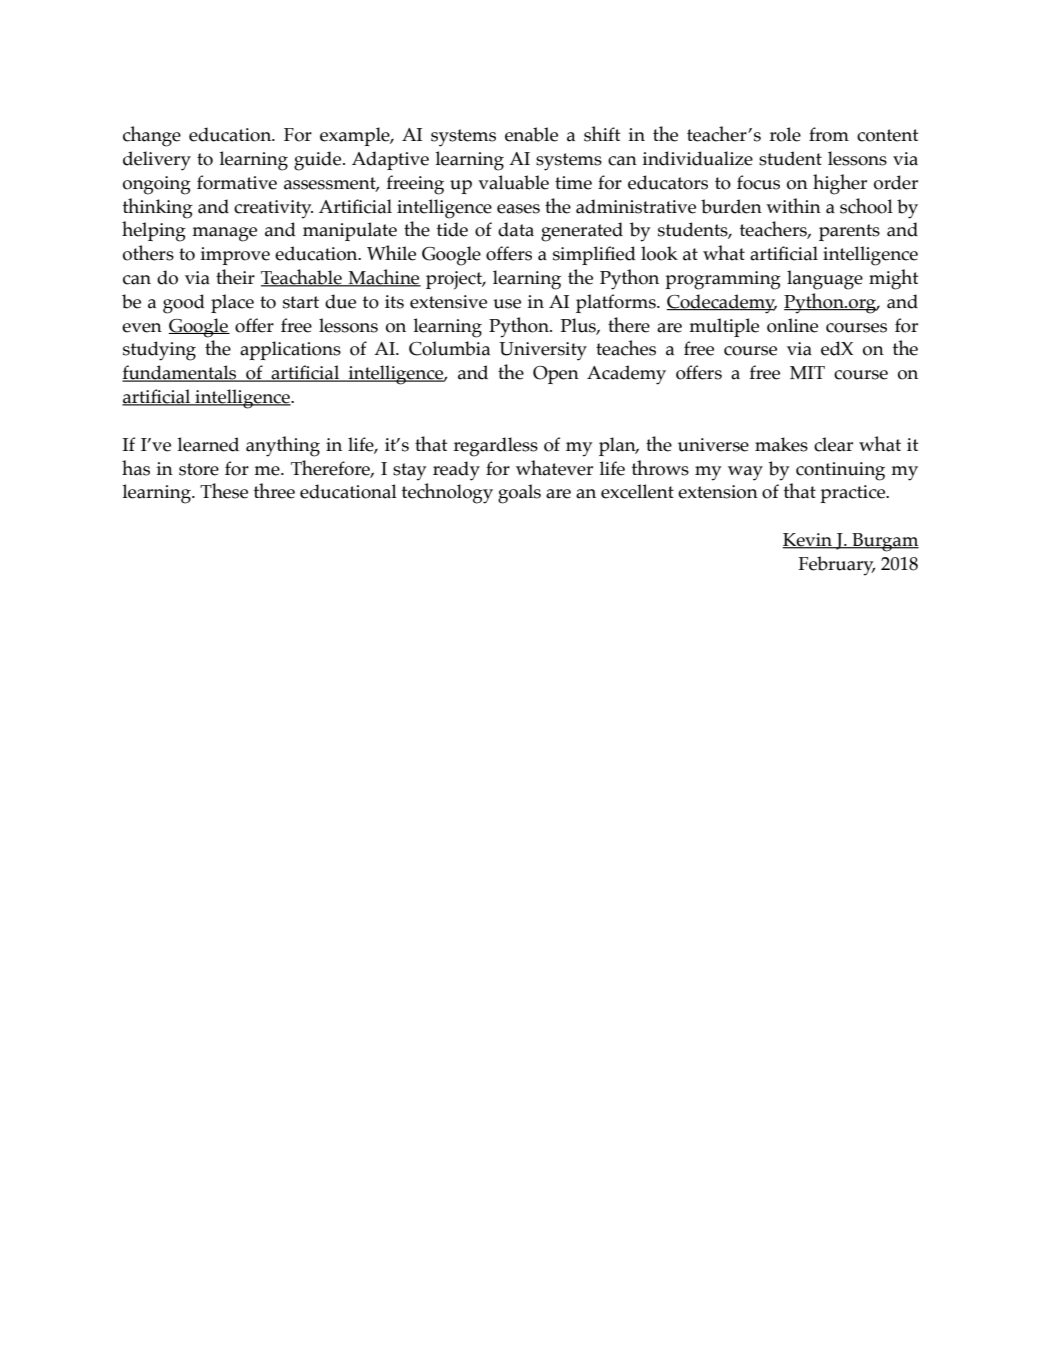 This image has height=1347, width=1041. What do you see at coordinates (152, 136) in the image?
I see `change` at bounding box center [152, 136].
